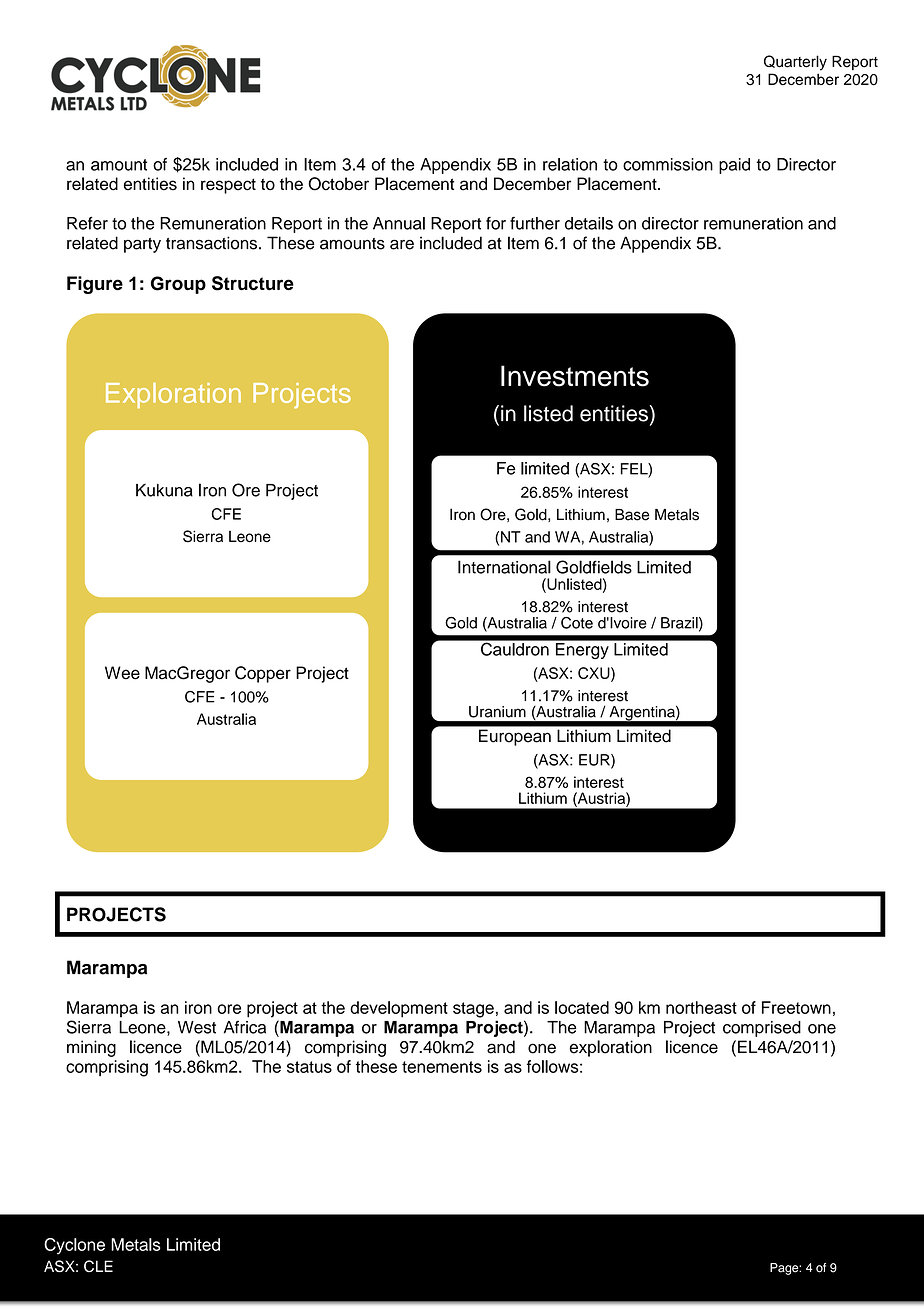 The width and height of the screenshot is (924, 1309). I want to click on CLE, so click(98, 1266).
